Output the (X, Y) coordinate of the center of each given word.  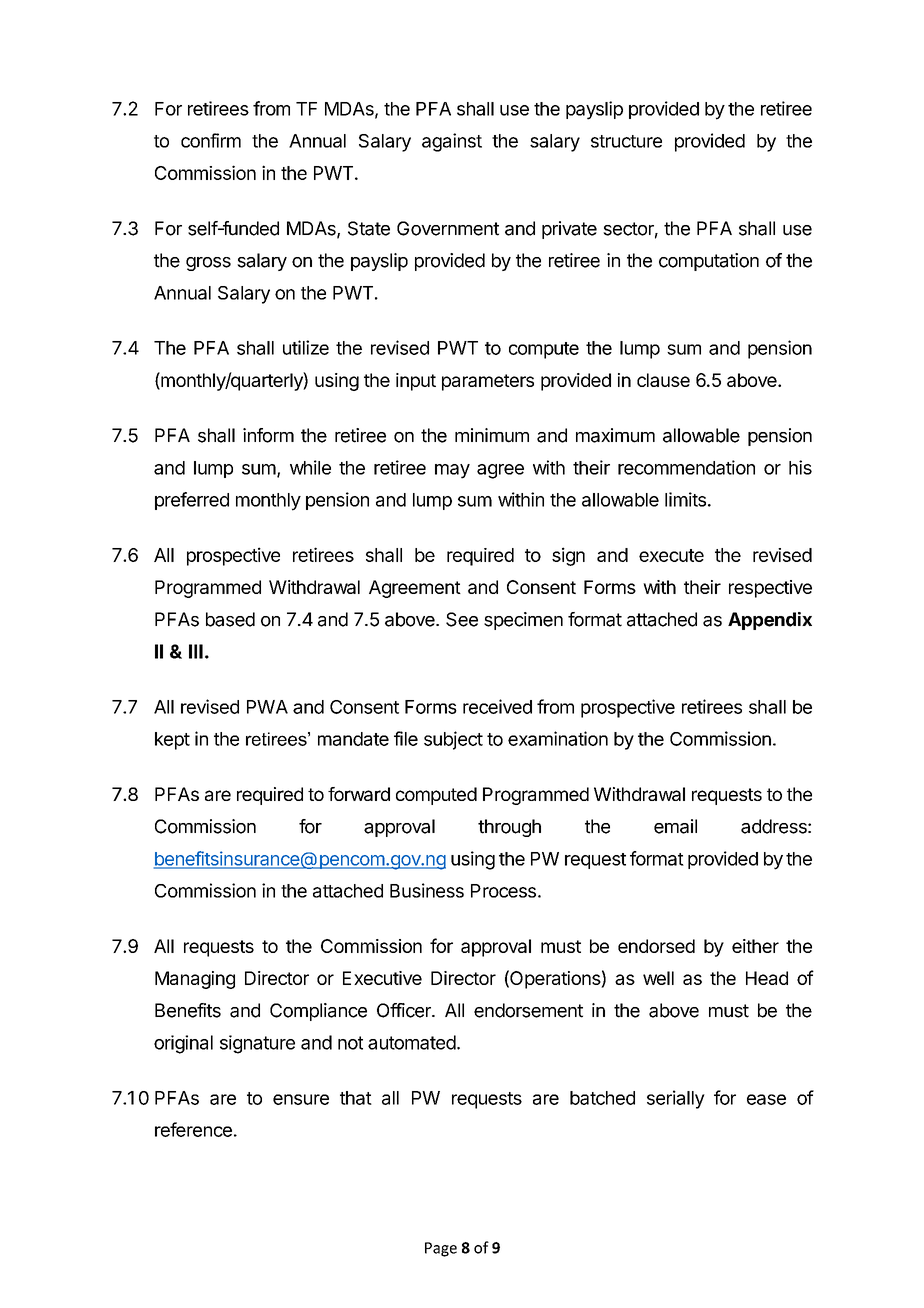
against (452, 142)
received (497, 706)
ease (766, 1099)
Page (441, 1249)
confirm (211, 140)
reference (193, 1129)
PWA (267, 707)
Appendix (770, 621)
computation (709, 262)
